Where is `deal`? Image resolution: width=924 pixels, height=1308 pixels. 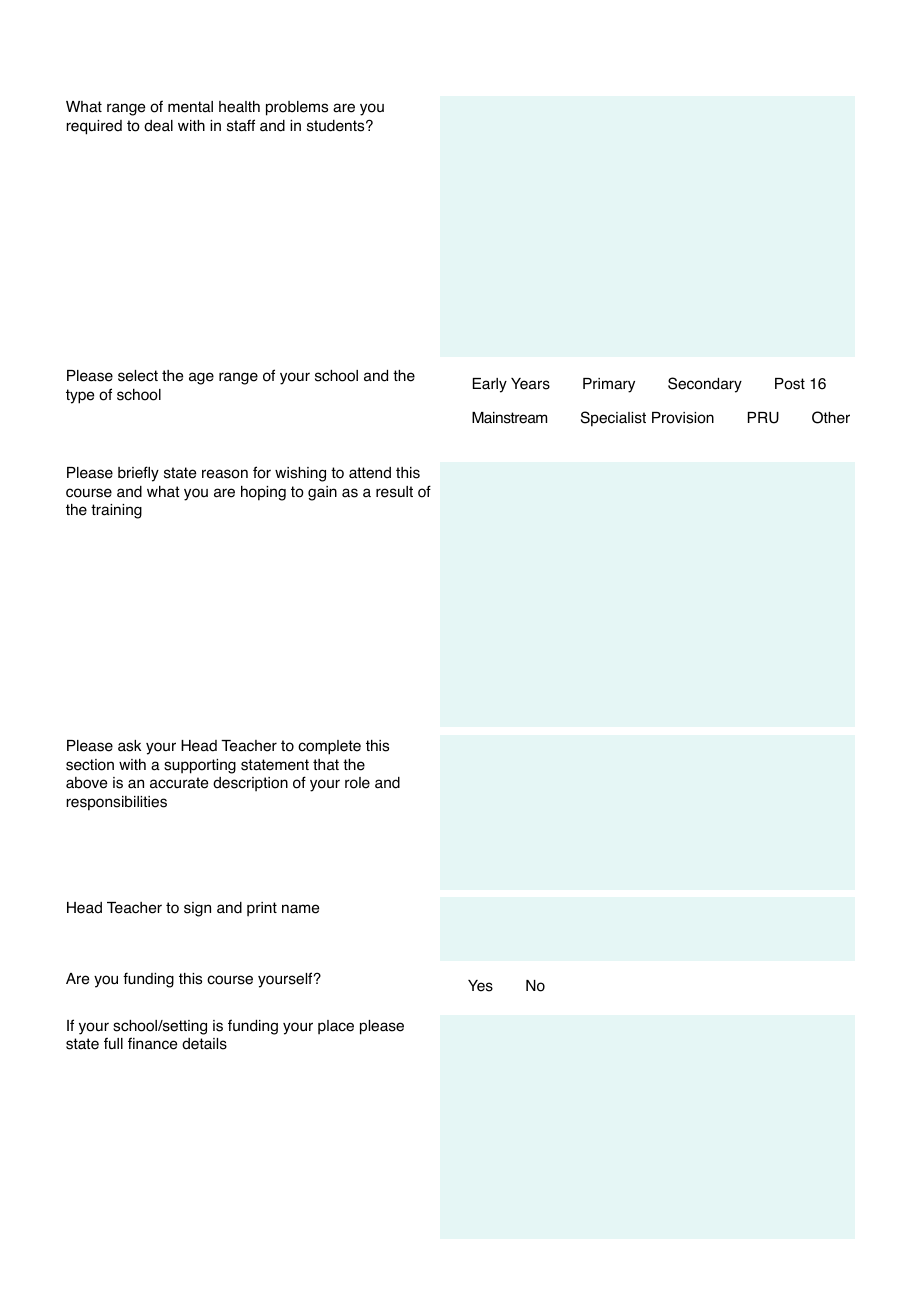
deal is located at coordinates (158, 126).
